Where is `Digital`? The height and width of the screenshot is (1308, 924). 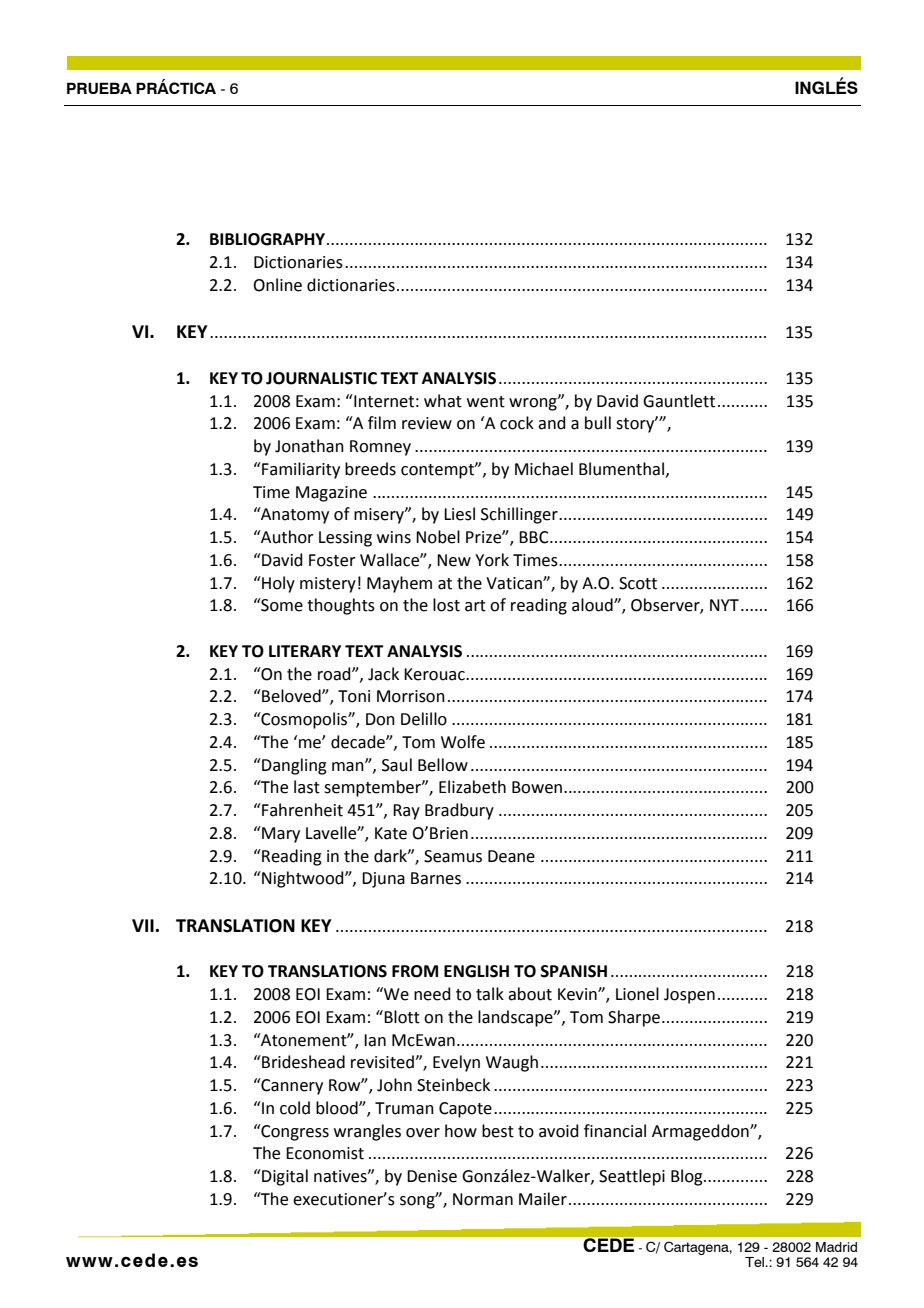 Digital is located at coordinates (284, 1177).
